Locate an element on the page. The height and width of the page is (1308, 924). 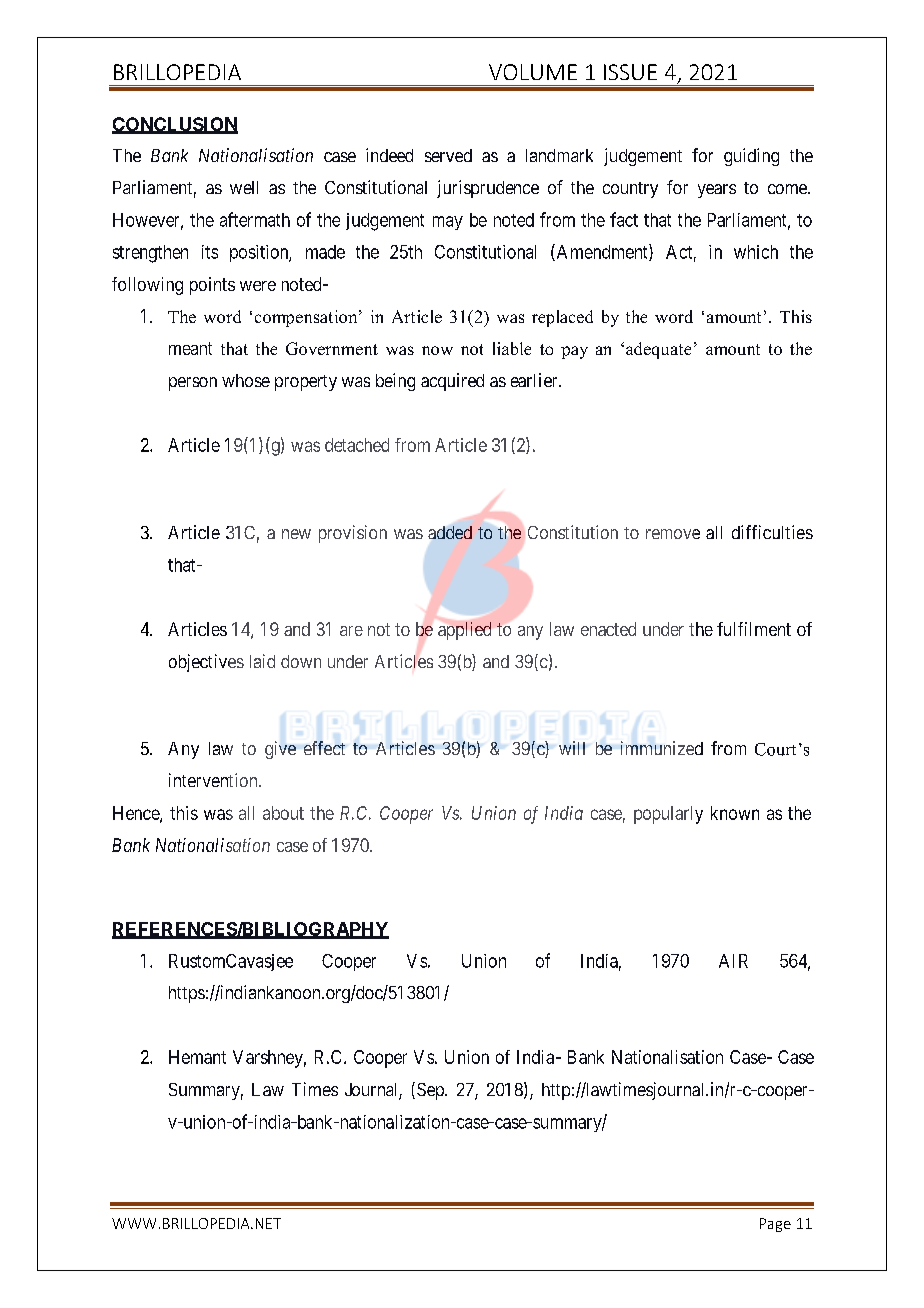
AIR is located at coordinates (733, 961).
